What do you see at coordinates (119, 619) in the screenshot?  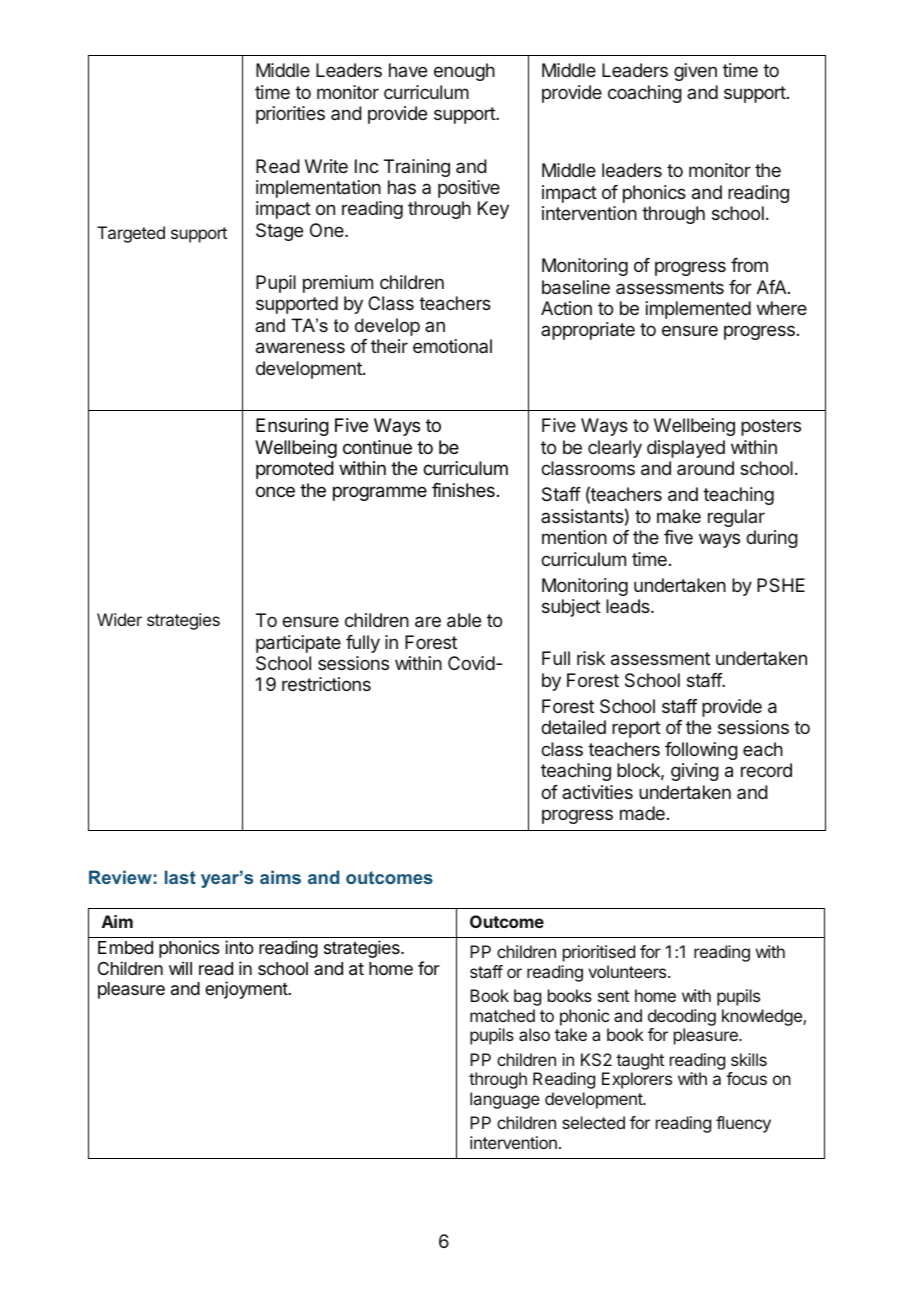 I see `Wider` at bounding box center [119, 619].
